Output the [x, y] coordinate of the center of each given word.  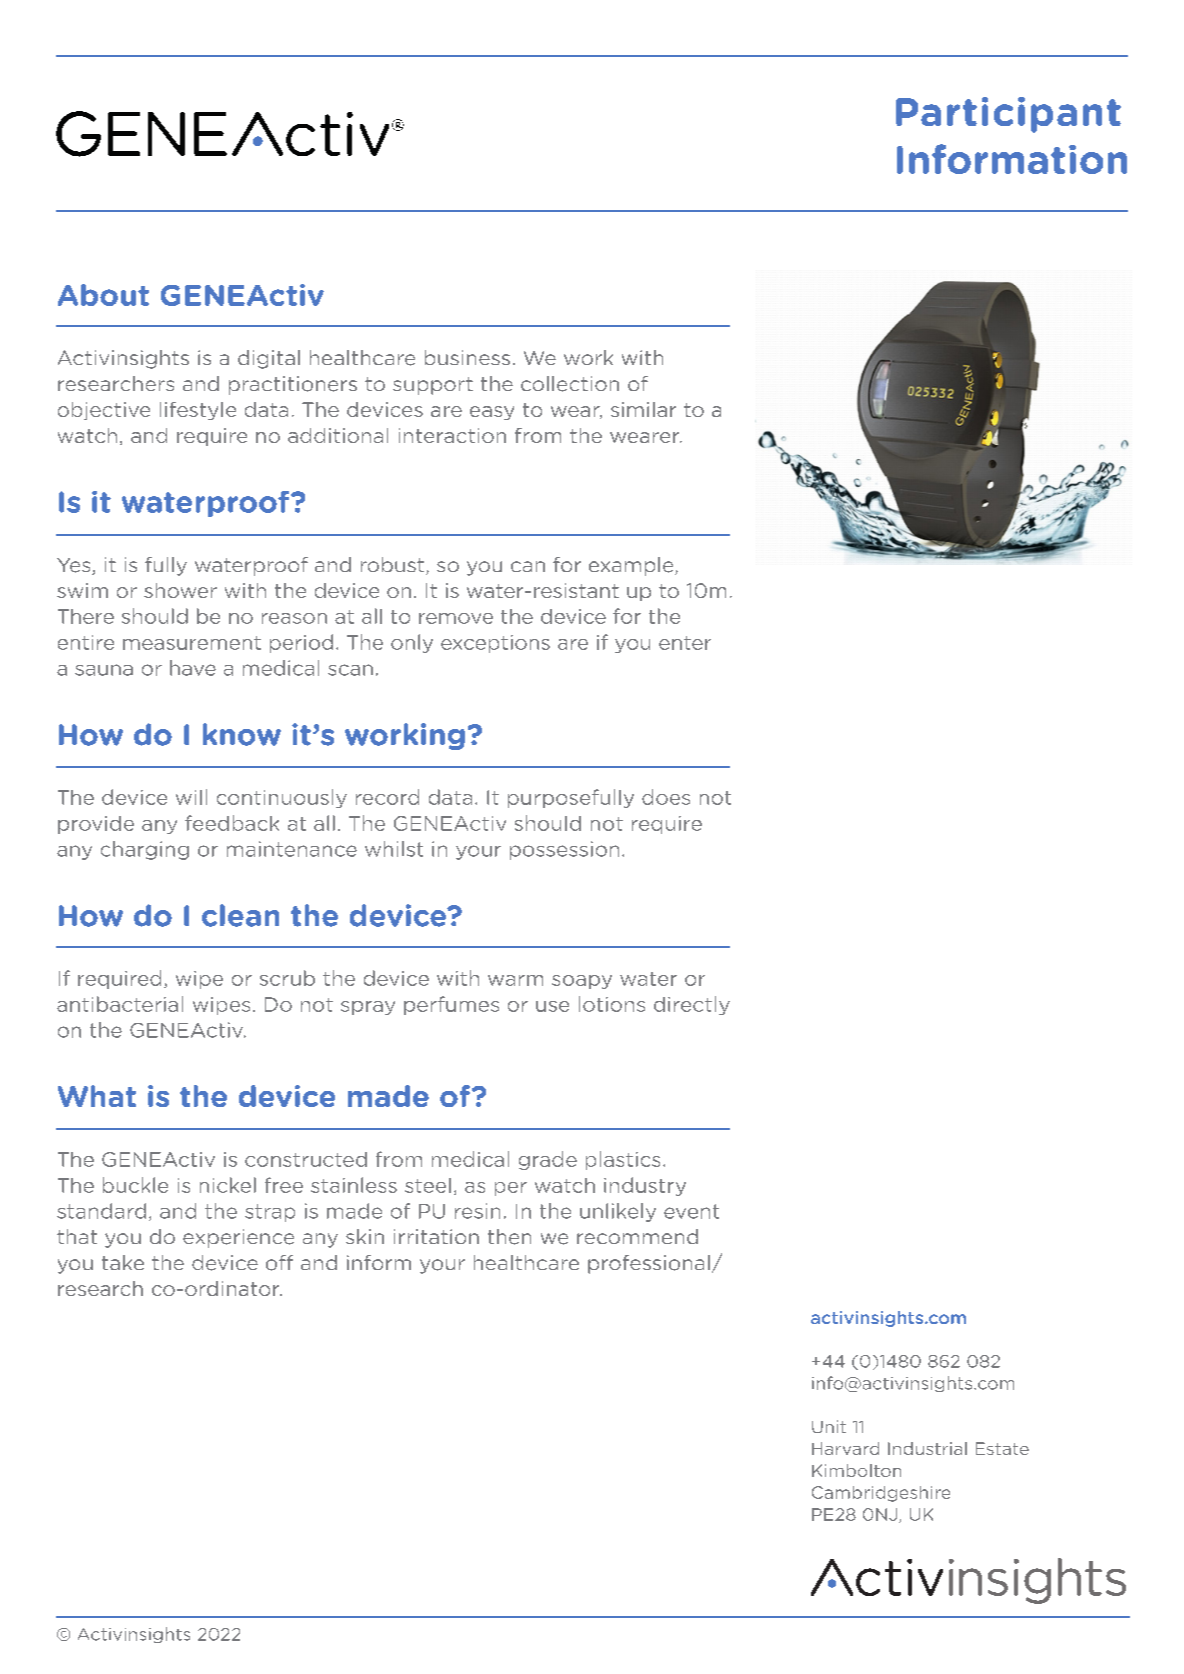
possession [564, 850]
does [666, 797]
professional [649, 1264]
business [467, 357]
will [191, 797]
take [123, 1262]
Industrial [927, 1448]
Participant [1008, 115]
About [103, 295]
